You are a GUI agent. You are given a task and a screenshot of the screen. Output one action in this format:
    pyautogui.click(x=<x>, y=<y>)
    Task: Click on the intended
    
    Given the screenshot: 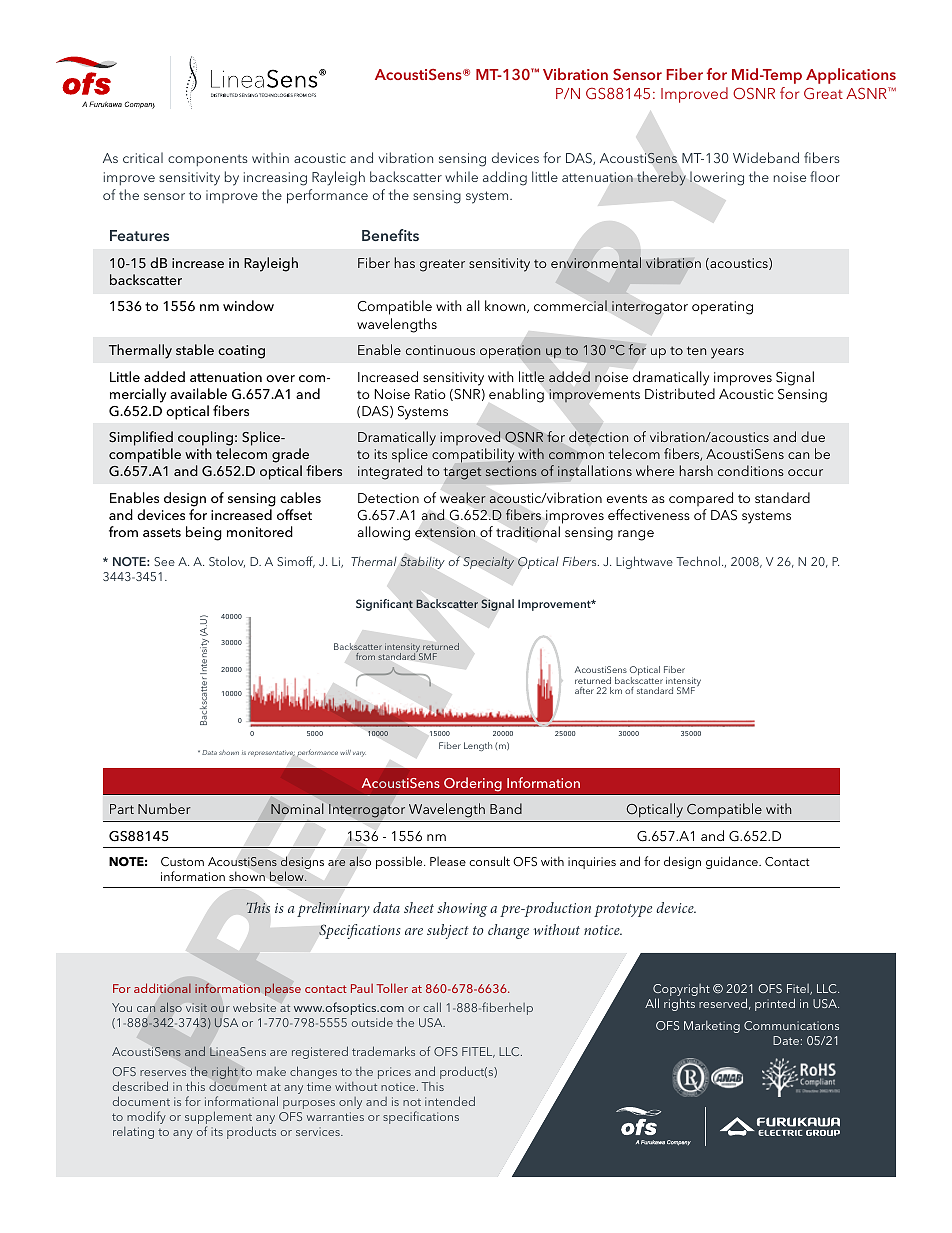 What is the action you would take?
    pyautogui.click(x=450, y=1101)
